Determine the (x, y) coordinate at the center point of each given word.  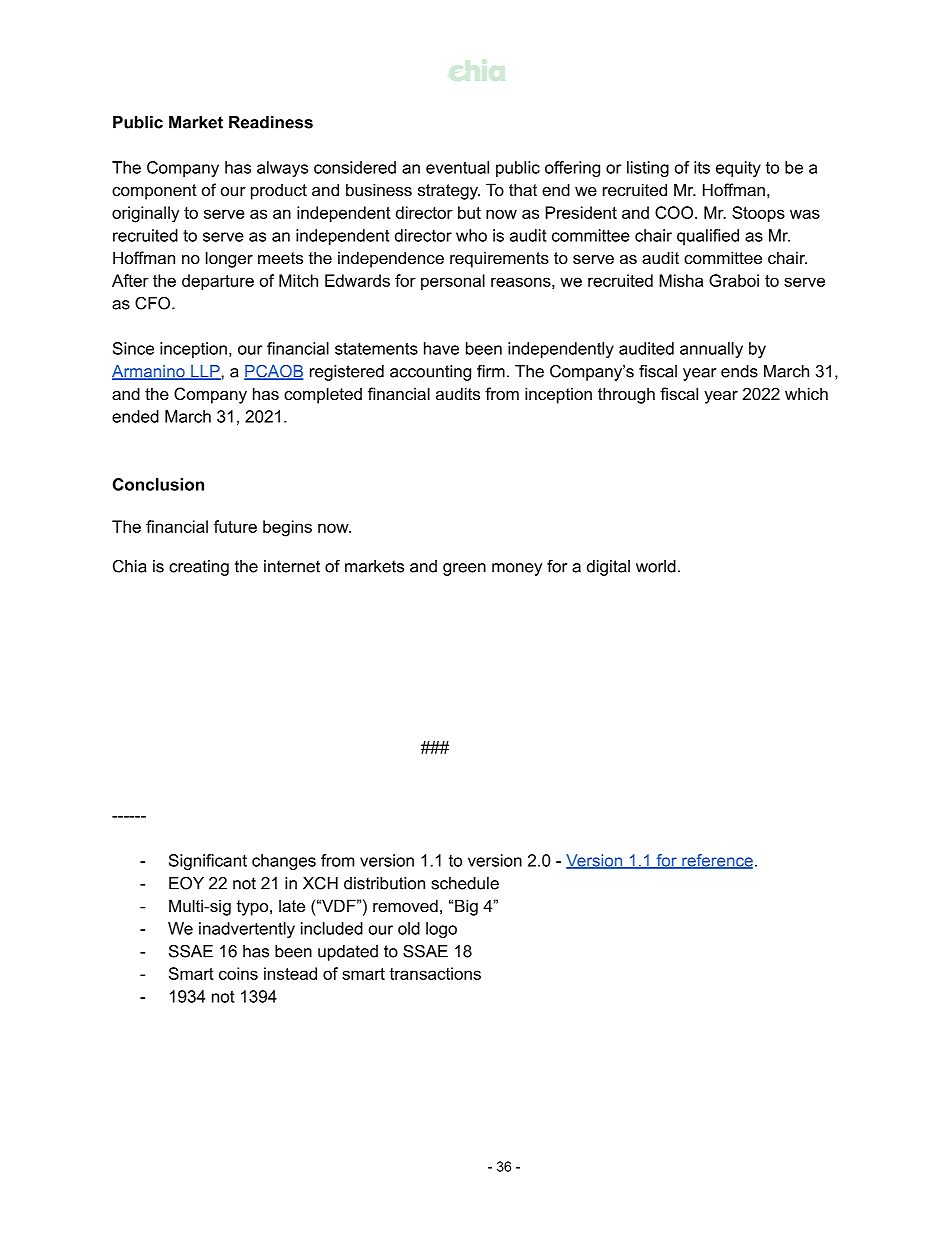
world (656, 566)
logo (441, 930)
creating (199, 568)
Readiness (271, 122)
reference (716, 861)
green (464, 569)
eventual (457, 167)
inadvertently (247, 930)
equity (738, 169)
